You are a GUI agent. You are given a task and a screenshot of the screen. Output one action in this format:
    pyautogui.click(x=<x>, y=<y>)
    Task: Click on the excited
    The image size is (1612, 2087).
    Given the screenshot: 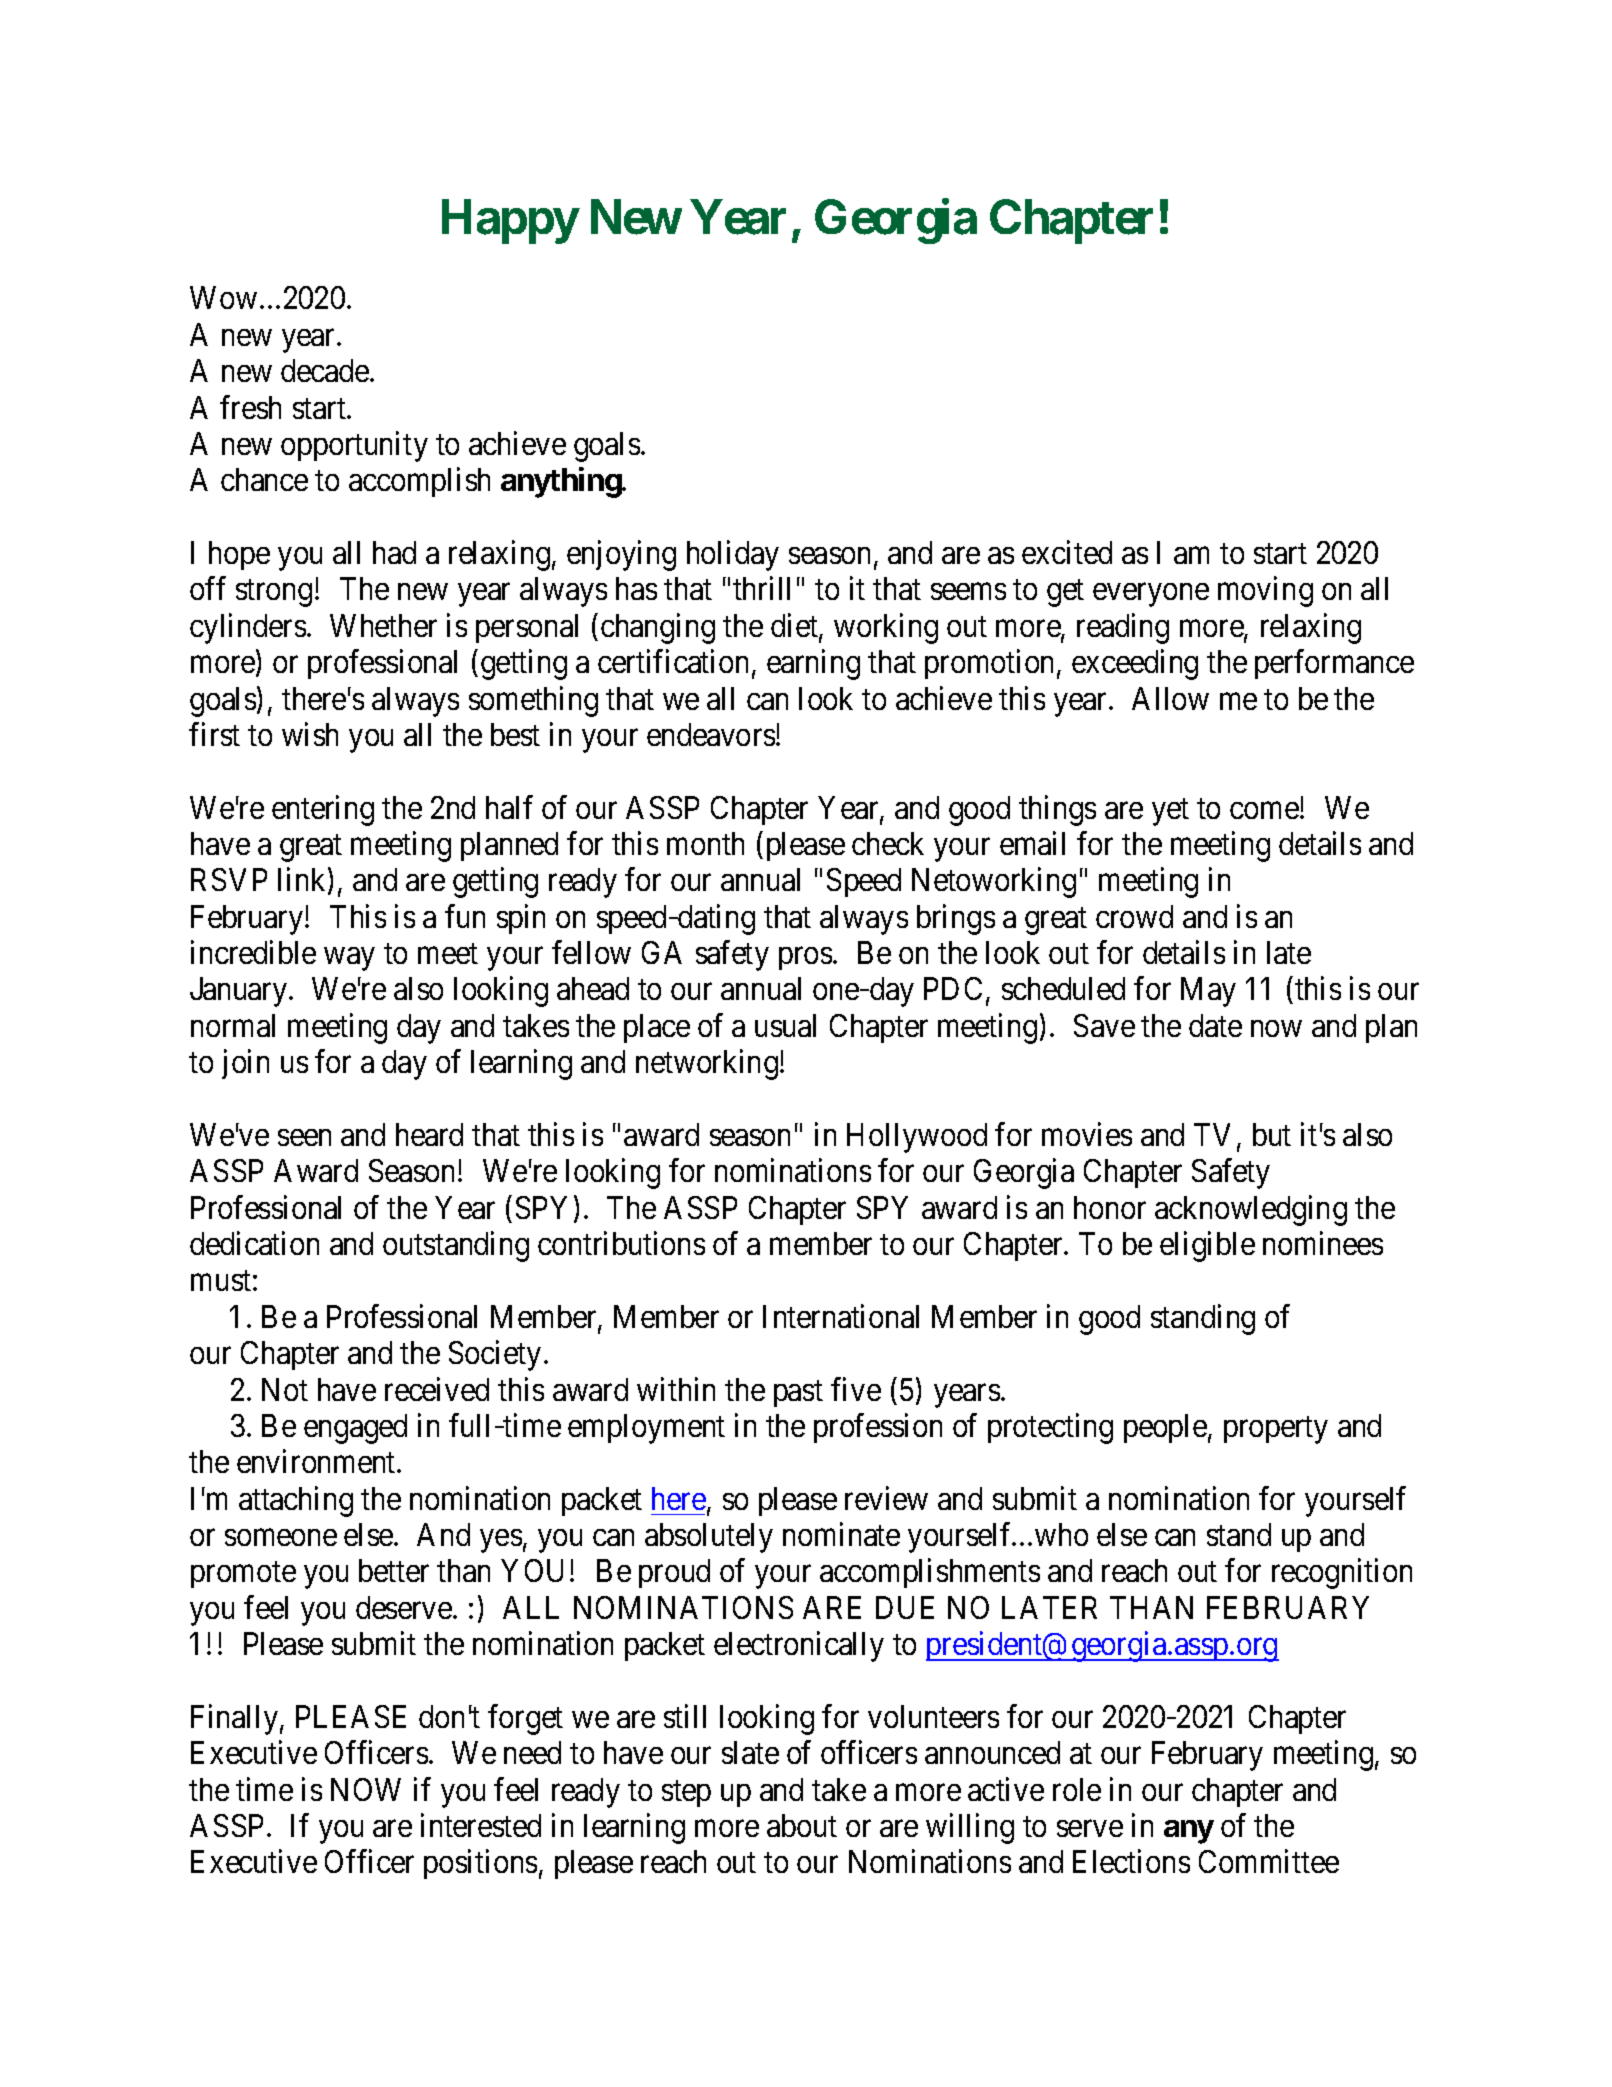 What is the action you would take?
    pyautogui.click(x=1067, y=552)
